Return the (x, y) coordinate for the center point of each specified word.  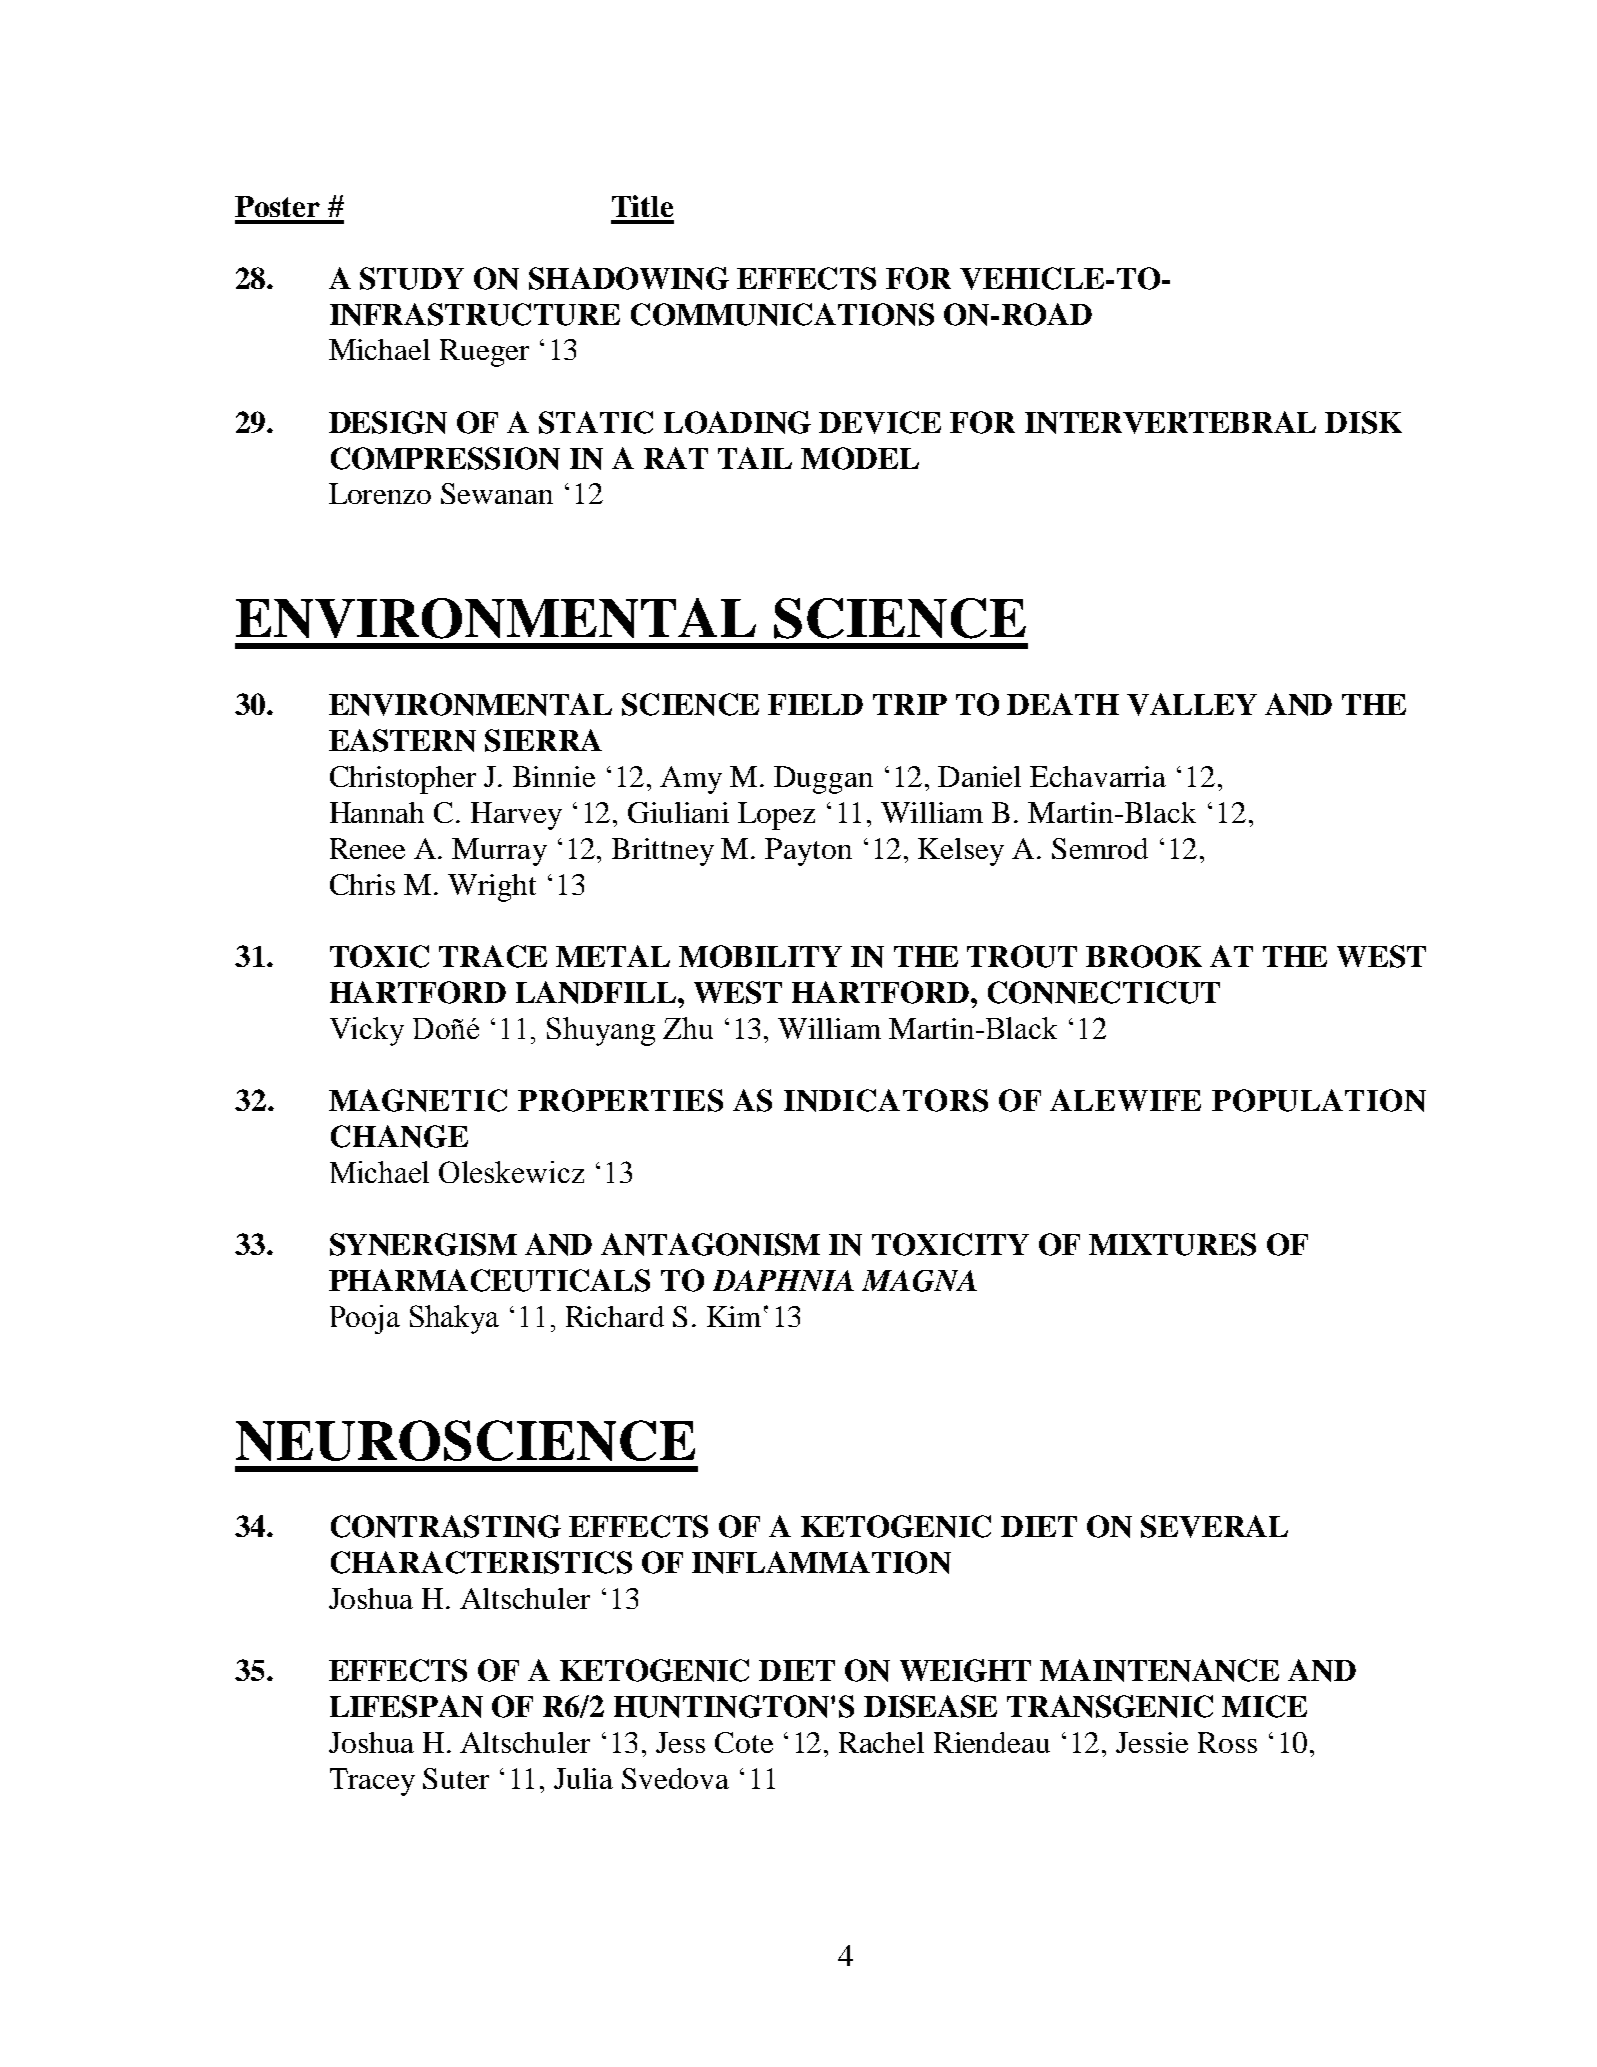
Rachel (881, 1742)
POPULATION (1319, 1100)
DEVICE (880, 422)
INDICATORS (886, 1100)
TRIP (910, 704)
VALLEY (1192, 704)
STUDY (412, 278)
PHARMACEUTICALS (489, 1280)
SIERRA (543, 740)
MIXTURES (1172, 1244)
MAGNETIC (418, 1100)
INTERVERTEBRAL (1170, 422)
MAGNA (919, 1281)
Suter (456, 1778)
